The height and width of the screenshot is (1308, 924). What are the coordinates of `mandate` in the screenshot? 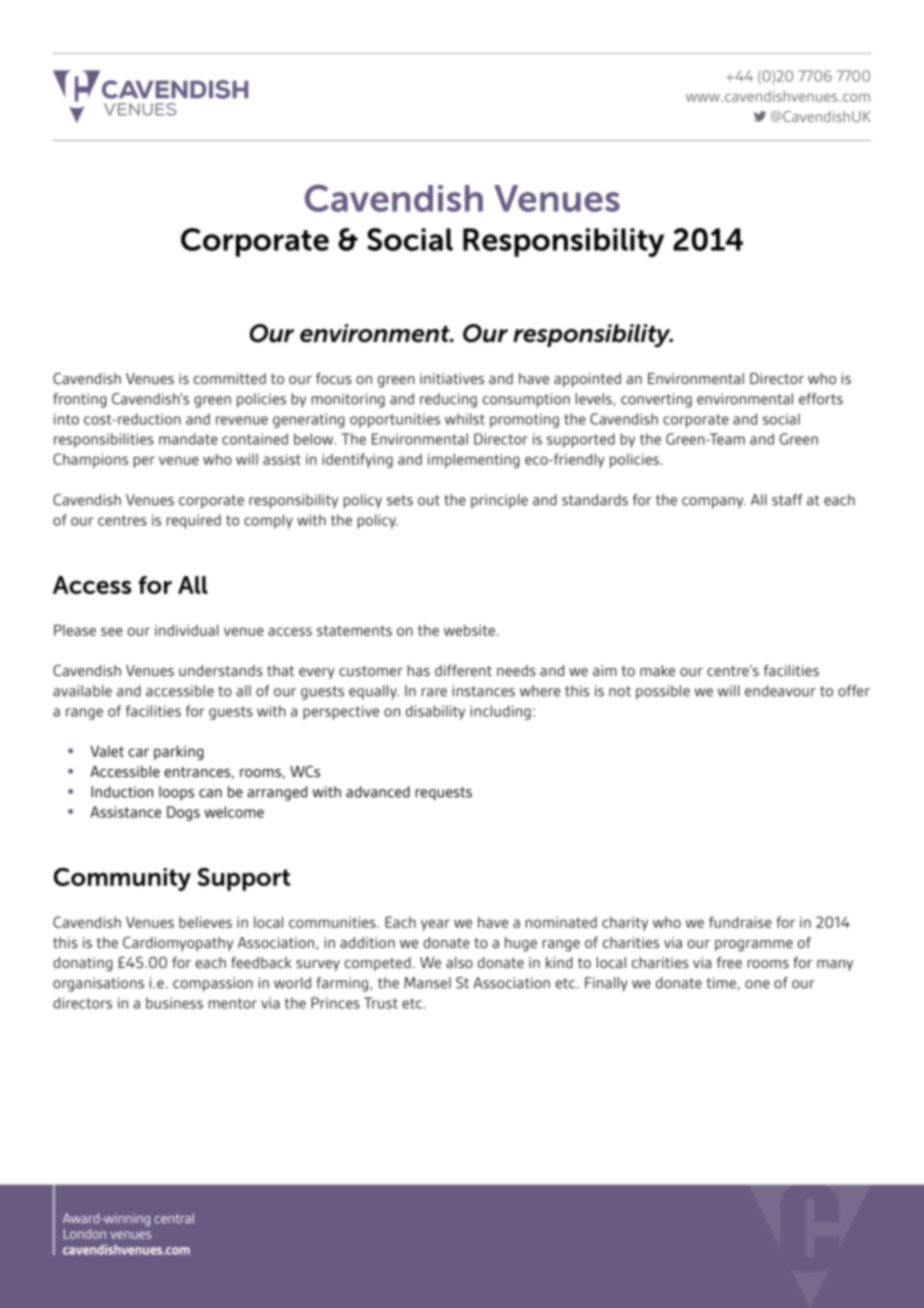 It's located at (188, 439).
